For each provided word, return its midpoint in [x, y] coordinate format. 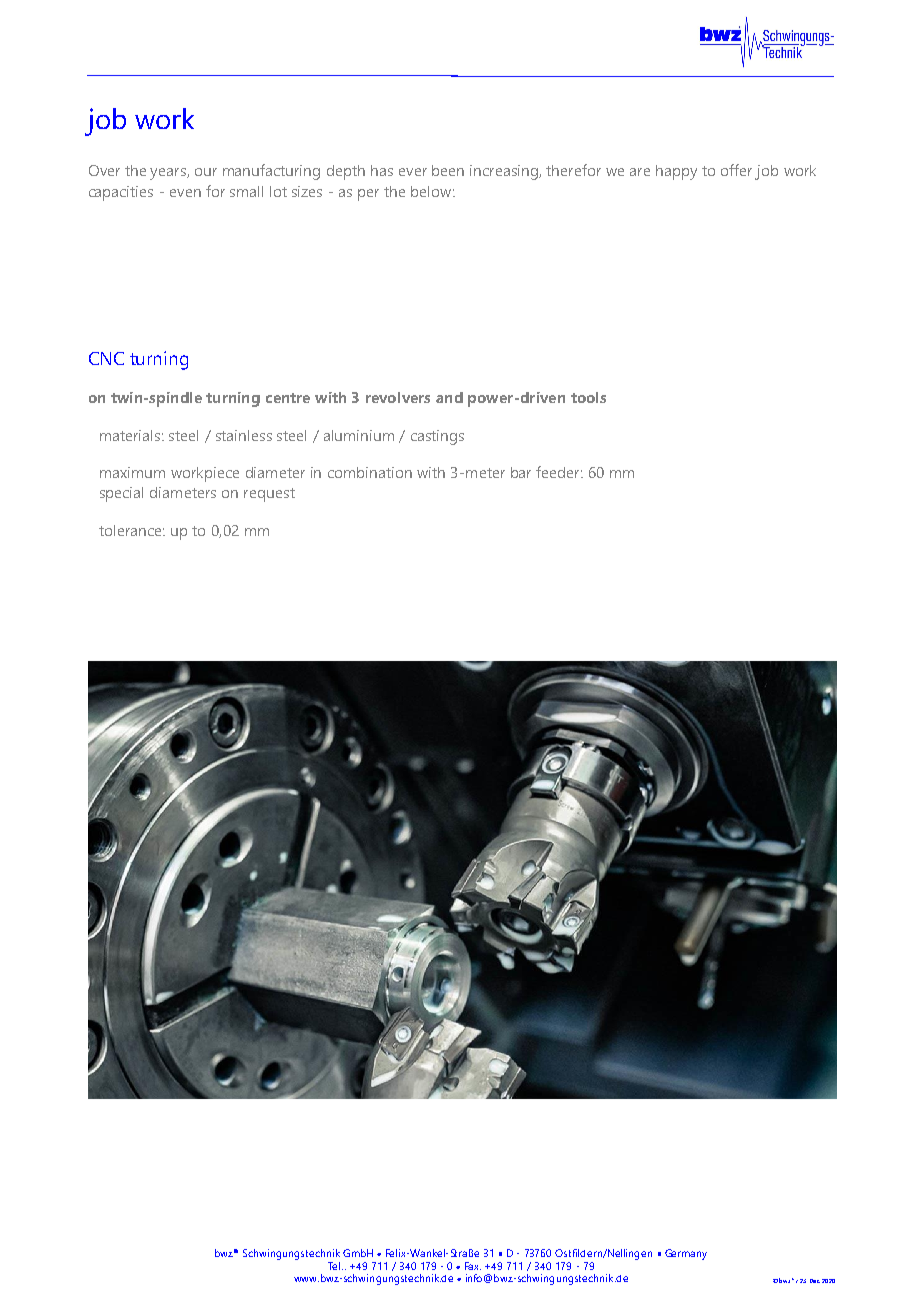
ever [413, 172]
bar [521, 472]
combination [370, 472]
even [185, 193]
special [121, 494]
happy [676, 172]
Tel [335, 1266]
